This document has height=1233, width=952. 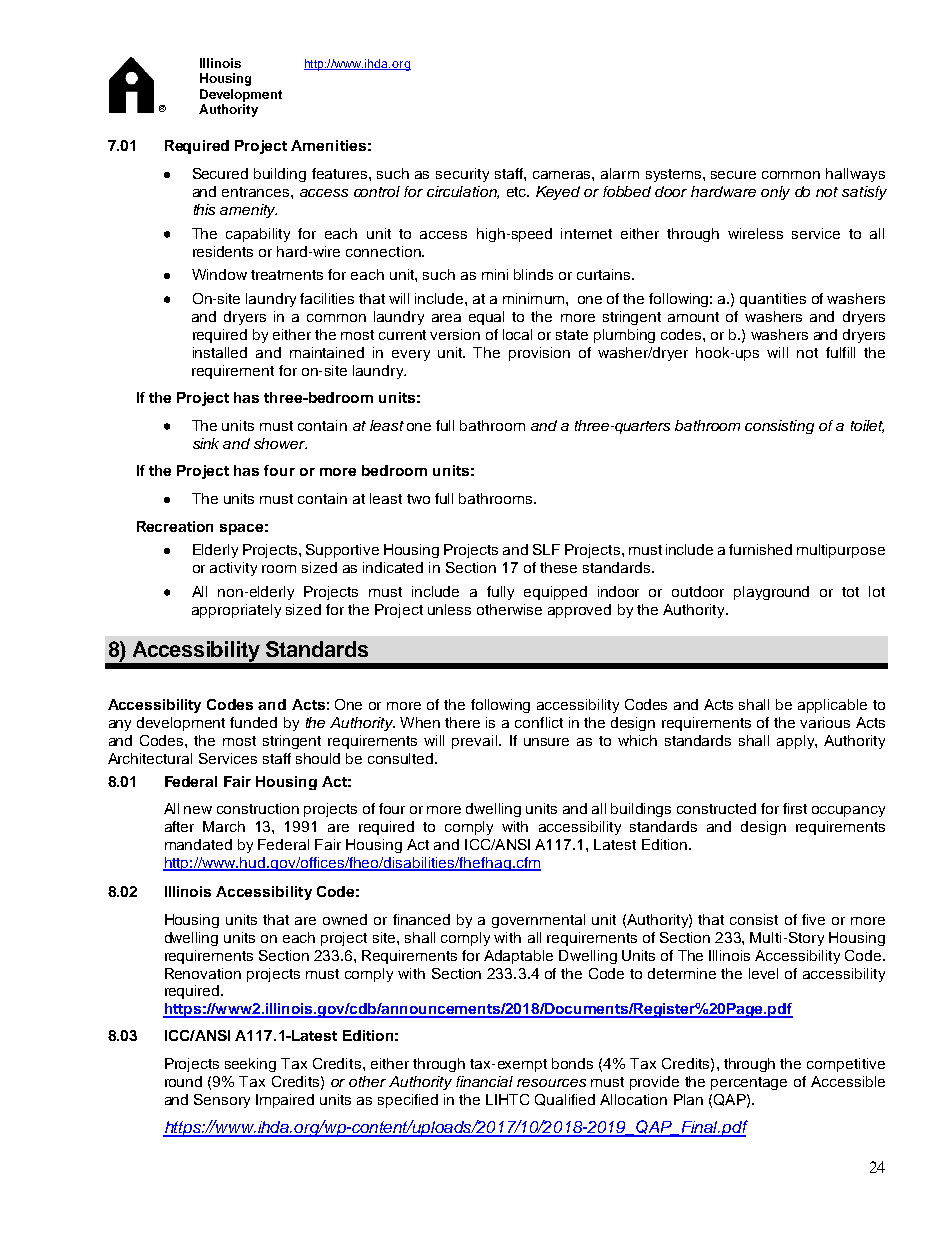 What do you see at coordinates (198, 810) in the document?
I see `new` at bounding box center [198, 810].
